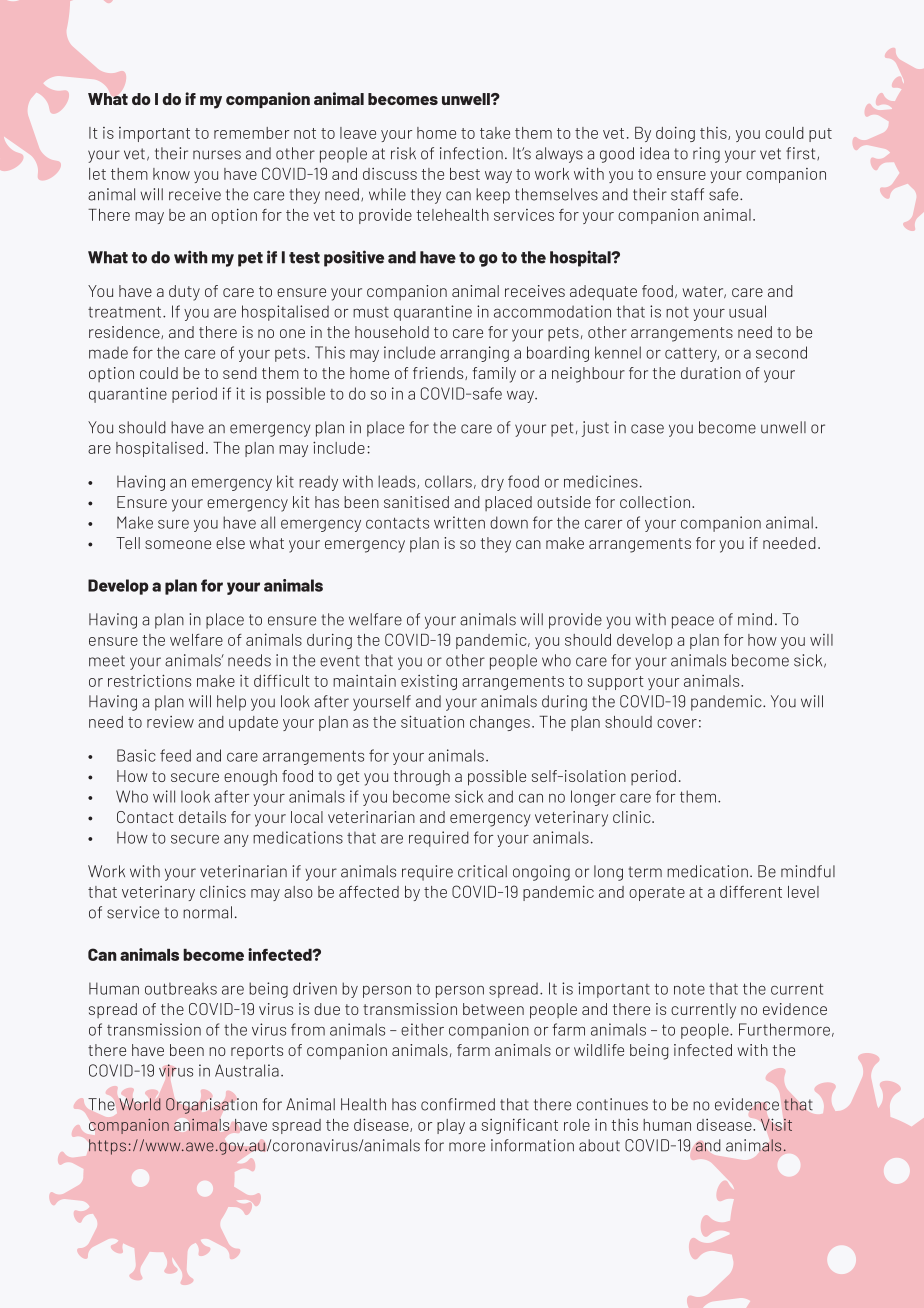 Image resolution: width=924 pixels, height=1308 pixels. What do you see at coordinates (482, 871) in the document?
I see `critical` at bounding box center [482, 871].
